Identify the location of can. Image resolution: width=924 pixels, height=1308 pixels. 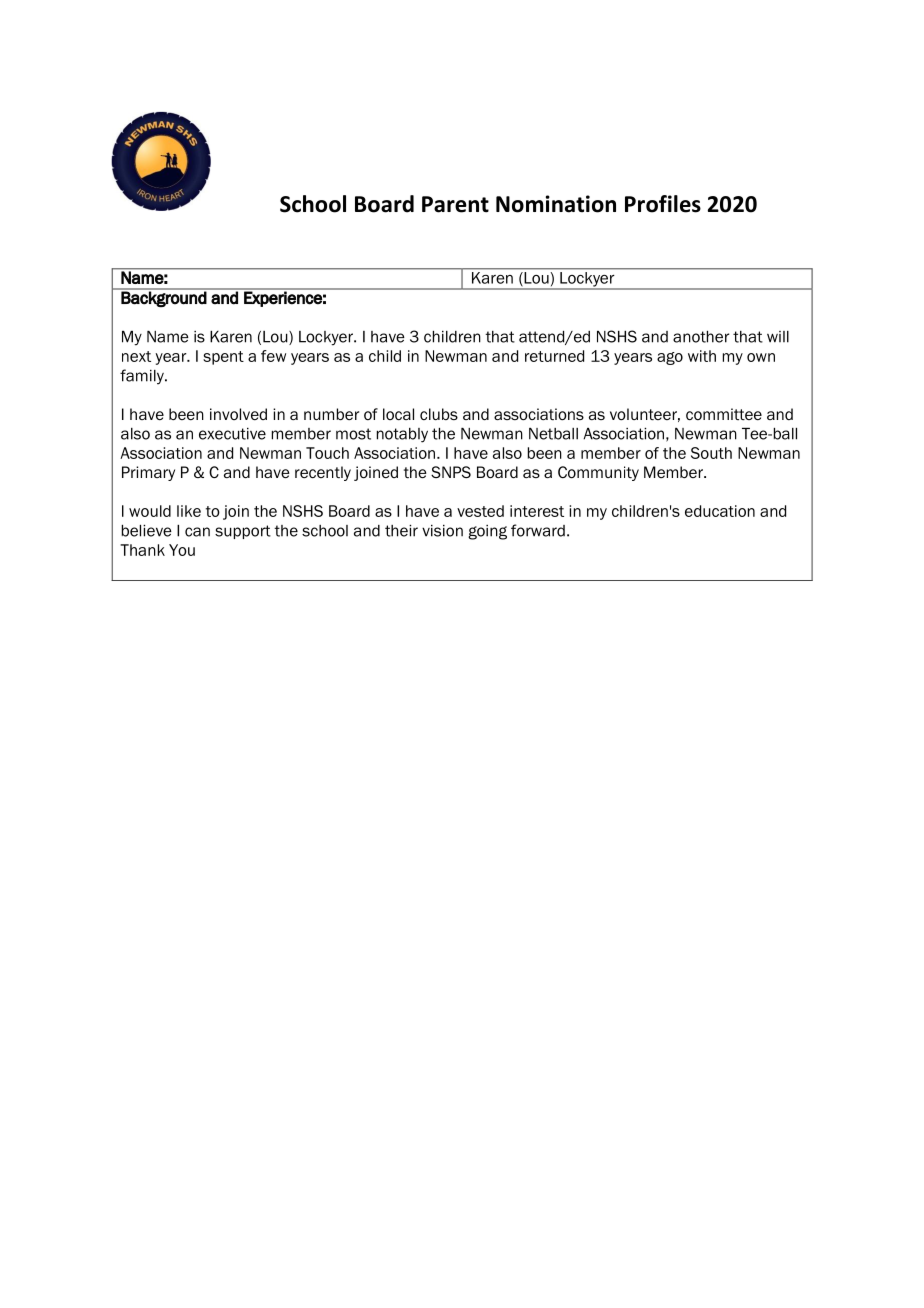
(197, 532).
